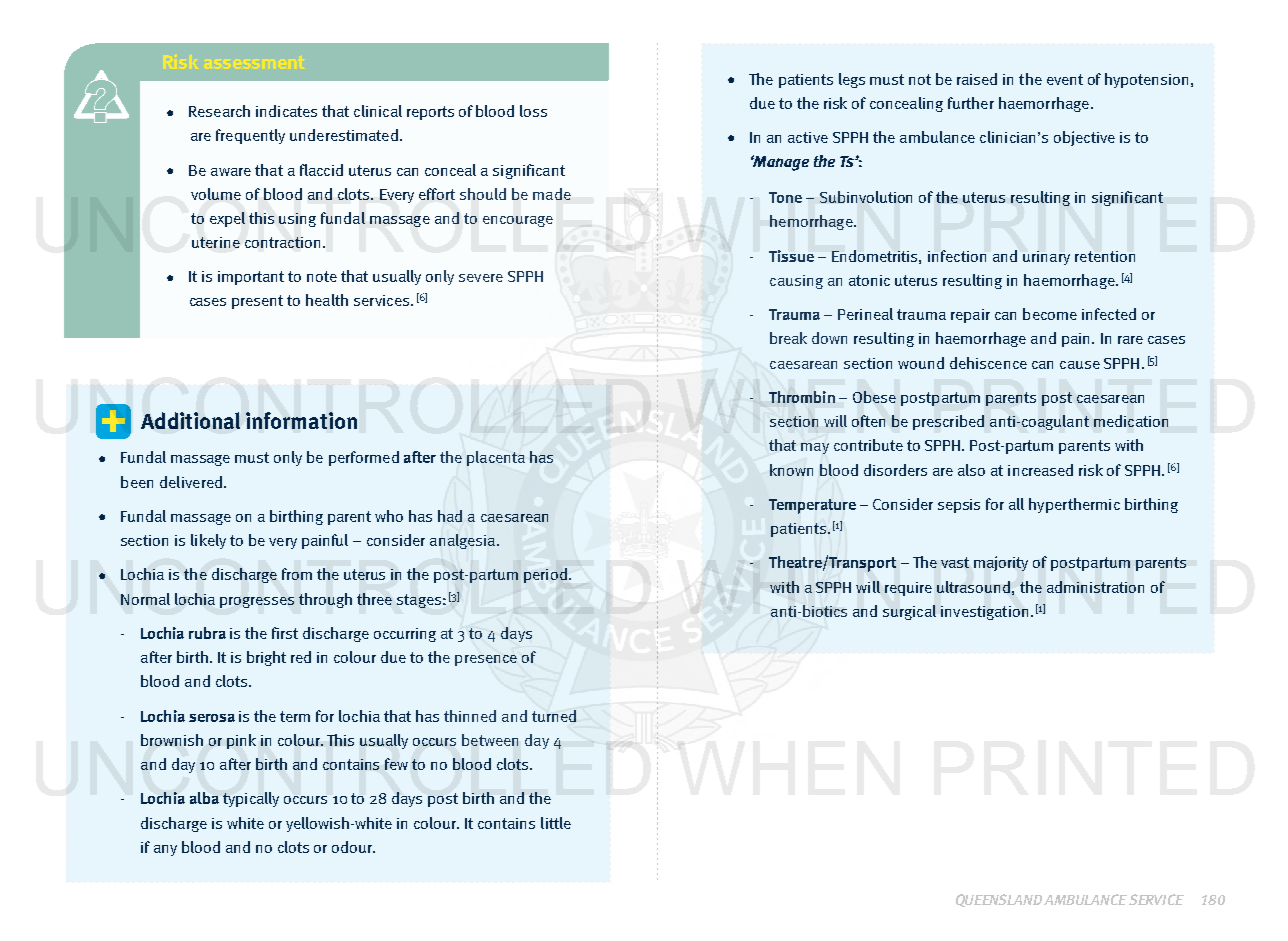 This document has width=1288, height=941. What do you see at coordinates (1095, 587) in the document?
I see `administration` at bounding box center [1095, 587].
